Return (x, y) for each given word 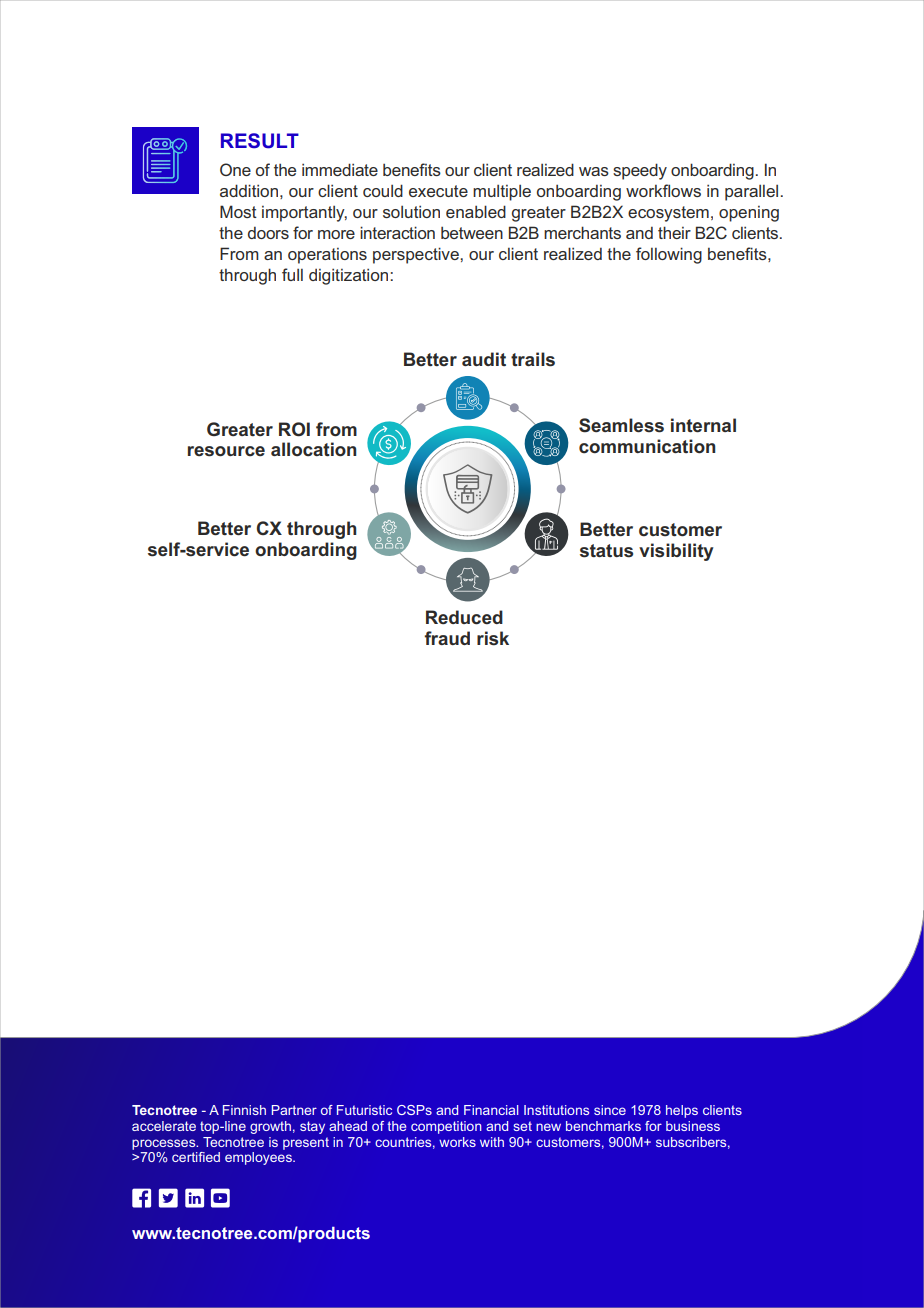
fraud (447, 638)
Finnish (244, 1110)
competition (446, 1127)
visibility (676, 552)
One (235, 169)
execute (438, 191)
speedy (640, 171)
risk (493, 638)
